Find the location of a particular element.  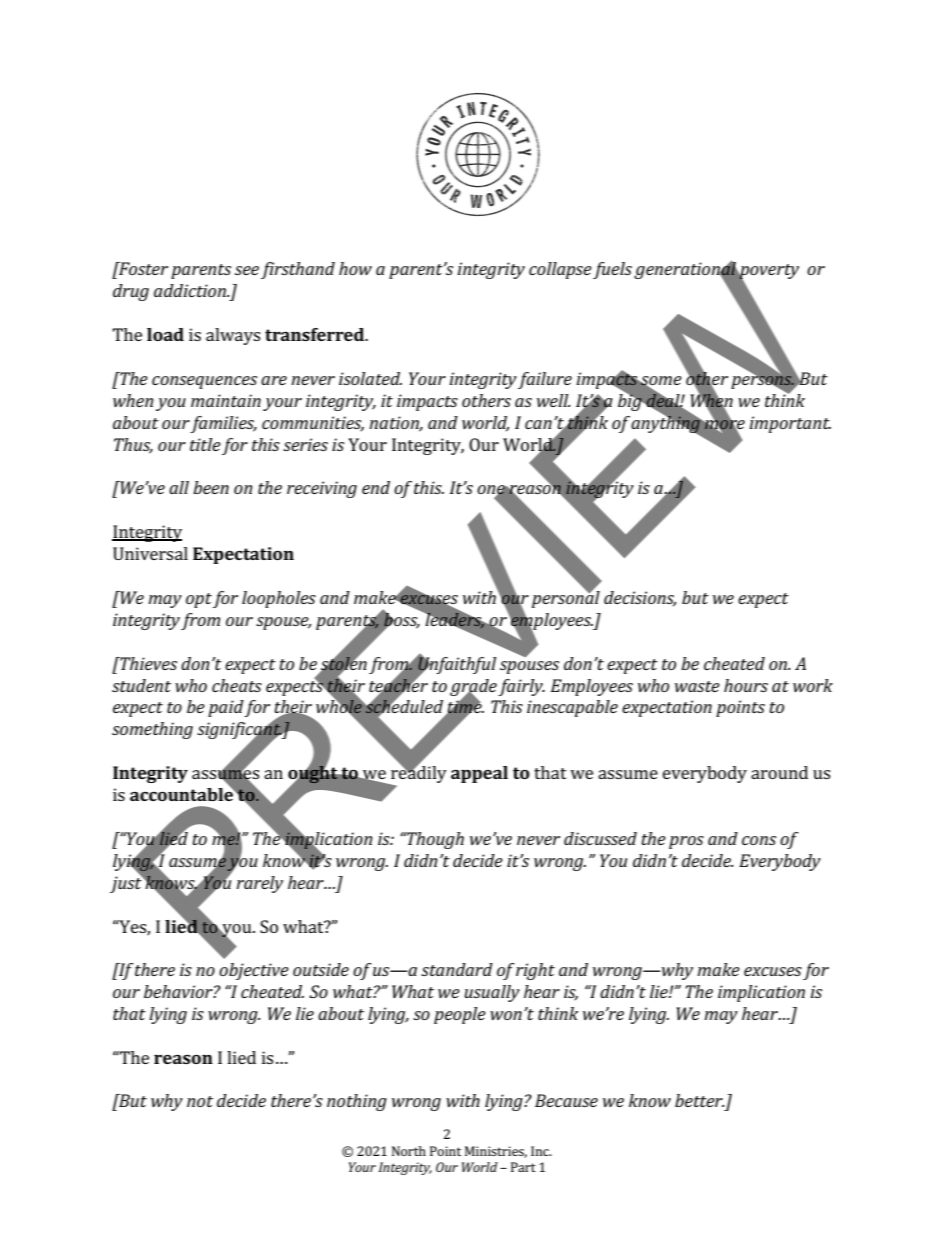

fuels is located at coordinates (612, 270).
